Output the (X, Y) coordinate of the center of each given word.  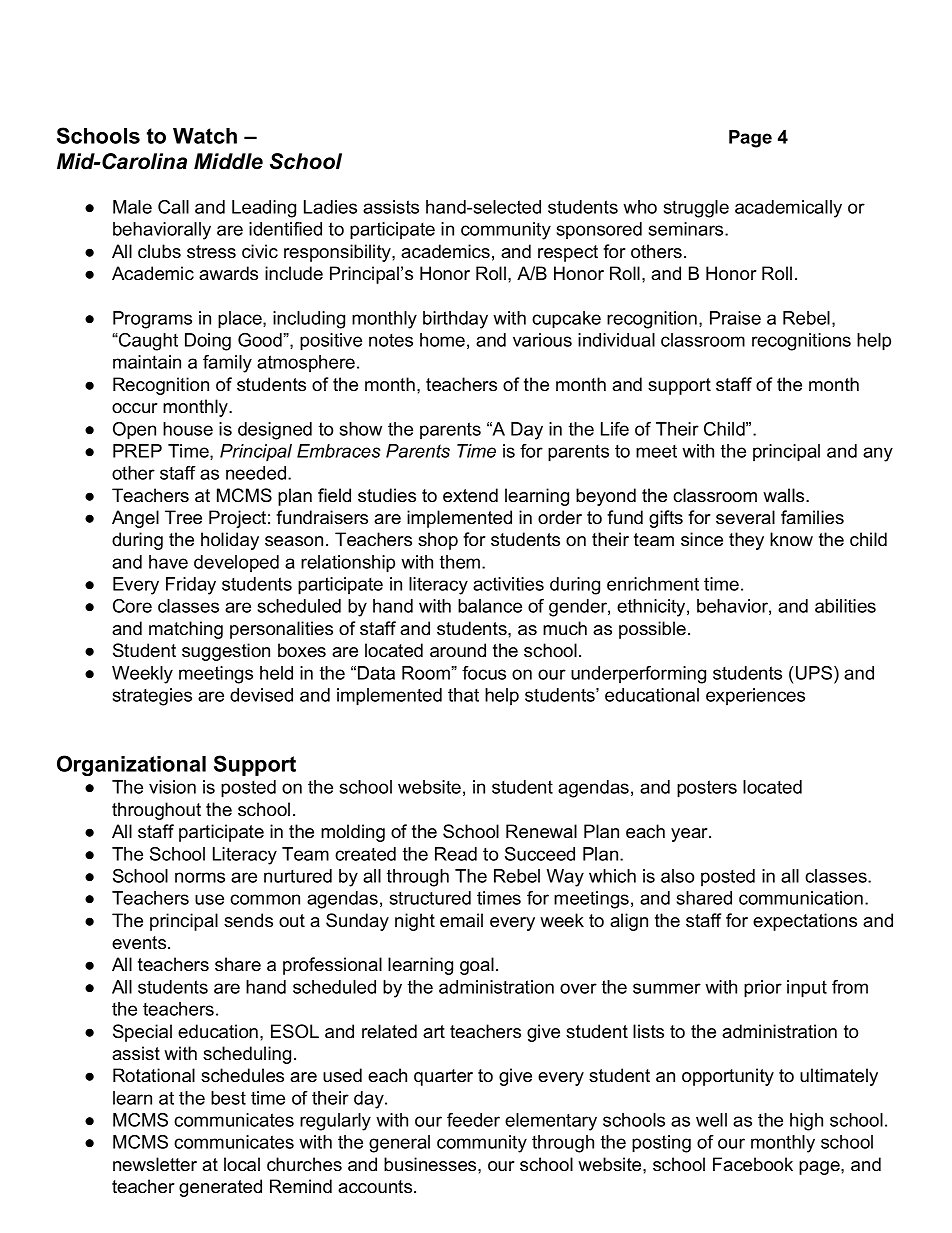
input (807, 989)
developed (236, 563)
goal (477, 966)
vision (172, 787)
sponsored (599, 230)
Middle (228, 161)
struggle (696, 209)
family (227, 364)
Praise (735, 318)
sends (248, 920)
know (791, 539)
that (463, 695)
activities (508, 584)
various (542, 340)
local (242, 1164)
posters (707, 789)
